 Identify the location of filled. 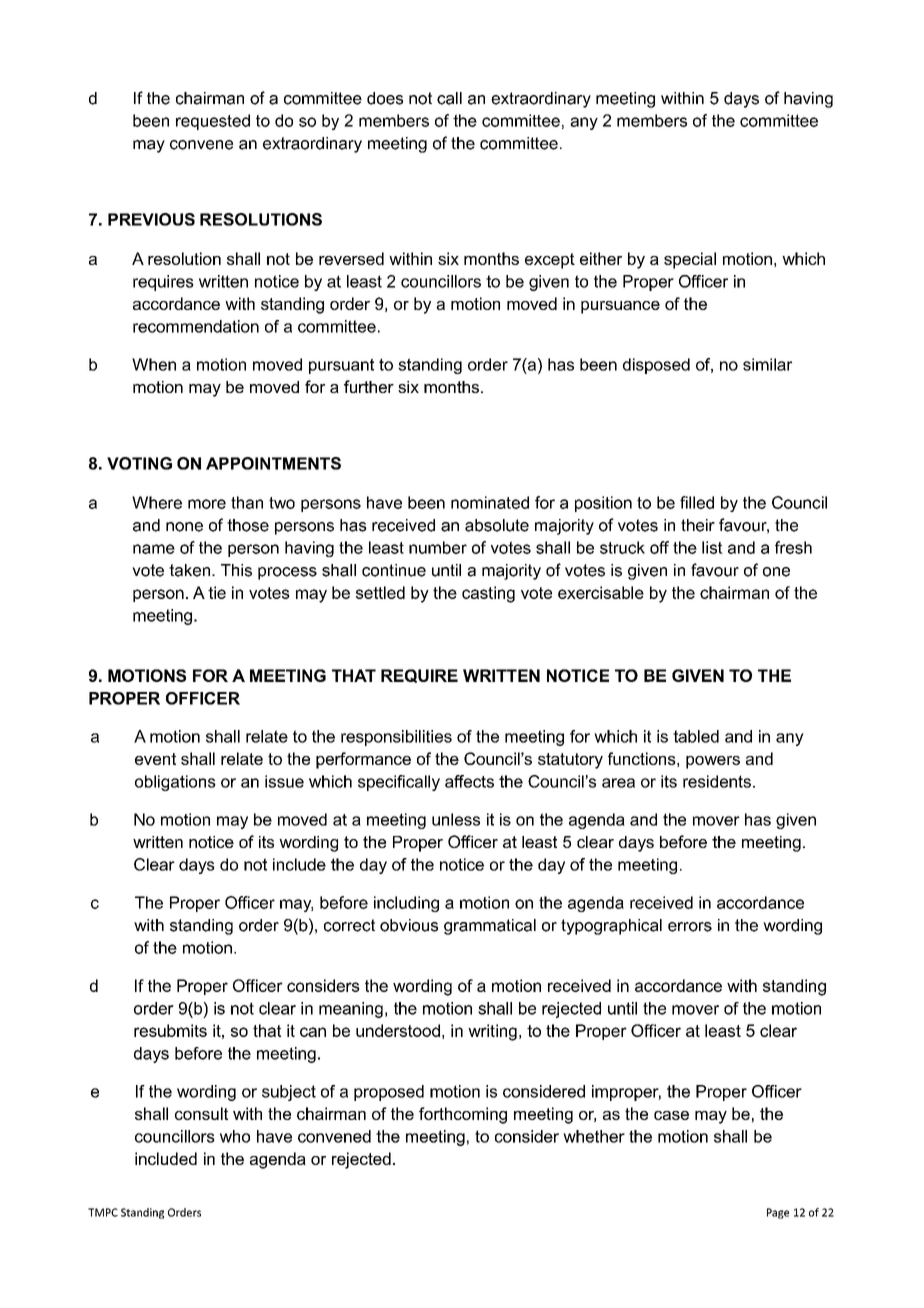
(697, 502).
